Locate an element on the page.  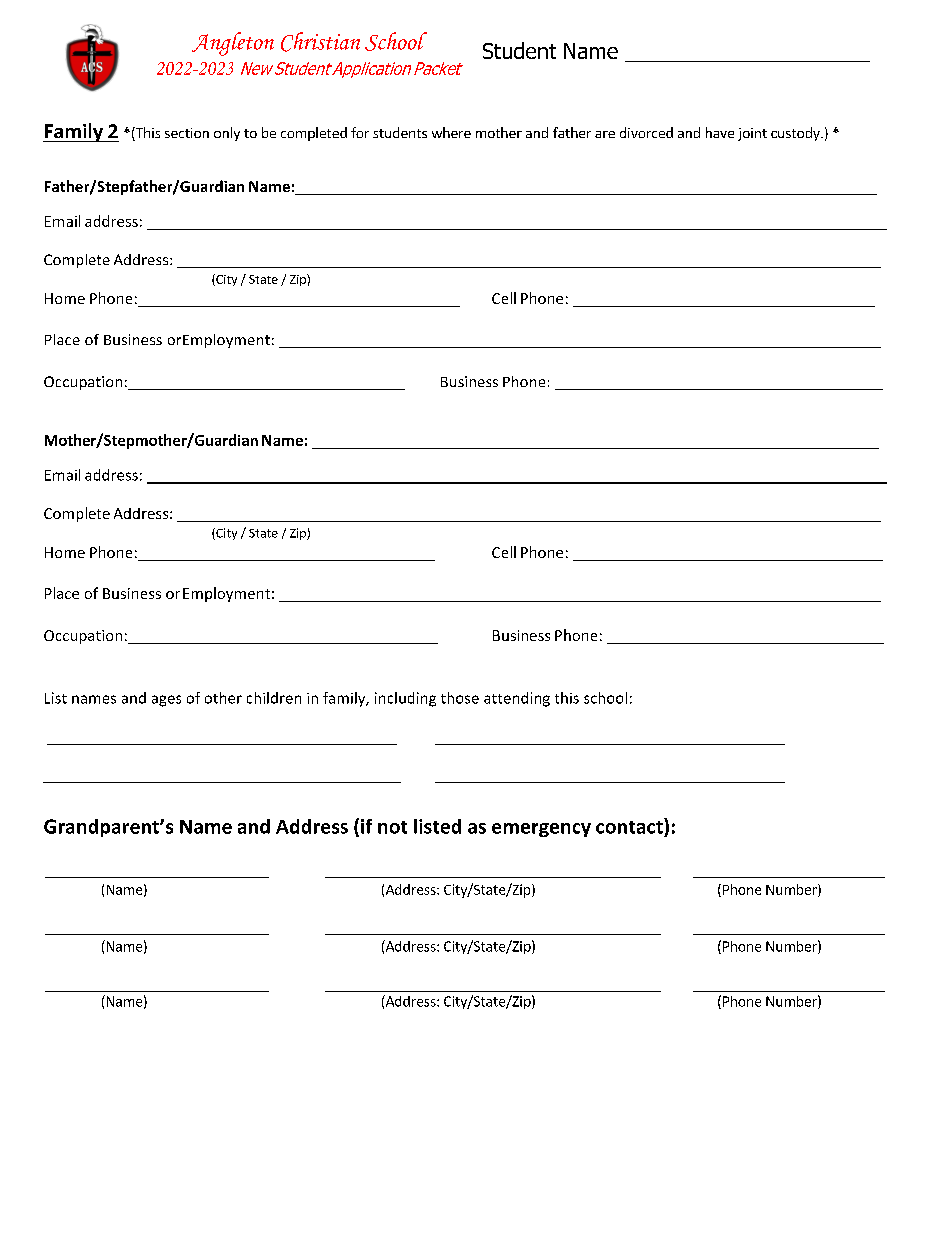
where is located at coordinates (451, 132).
